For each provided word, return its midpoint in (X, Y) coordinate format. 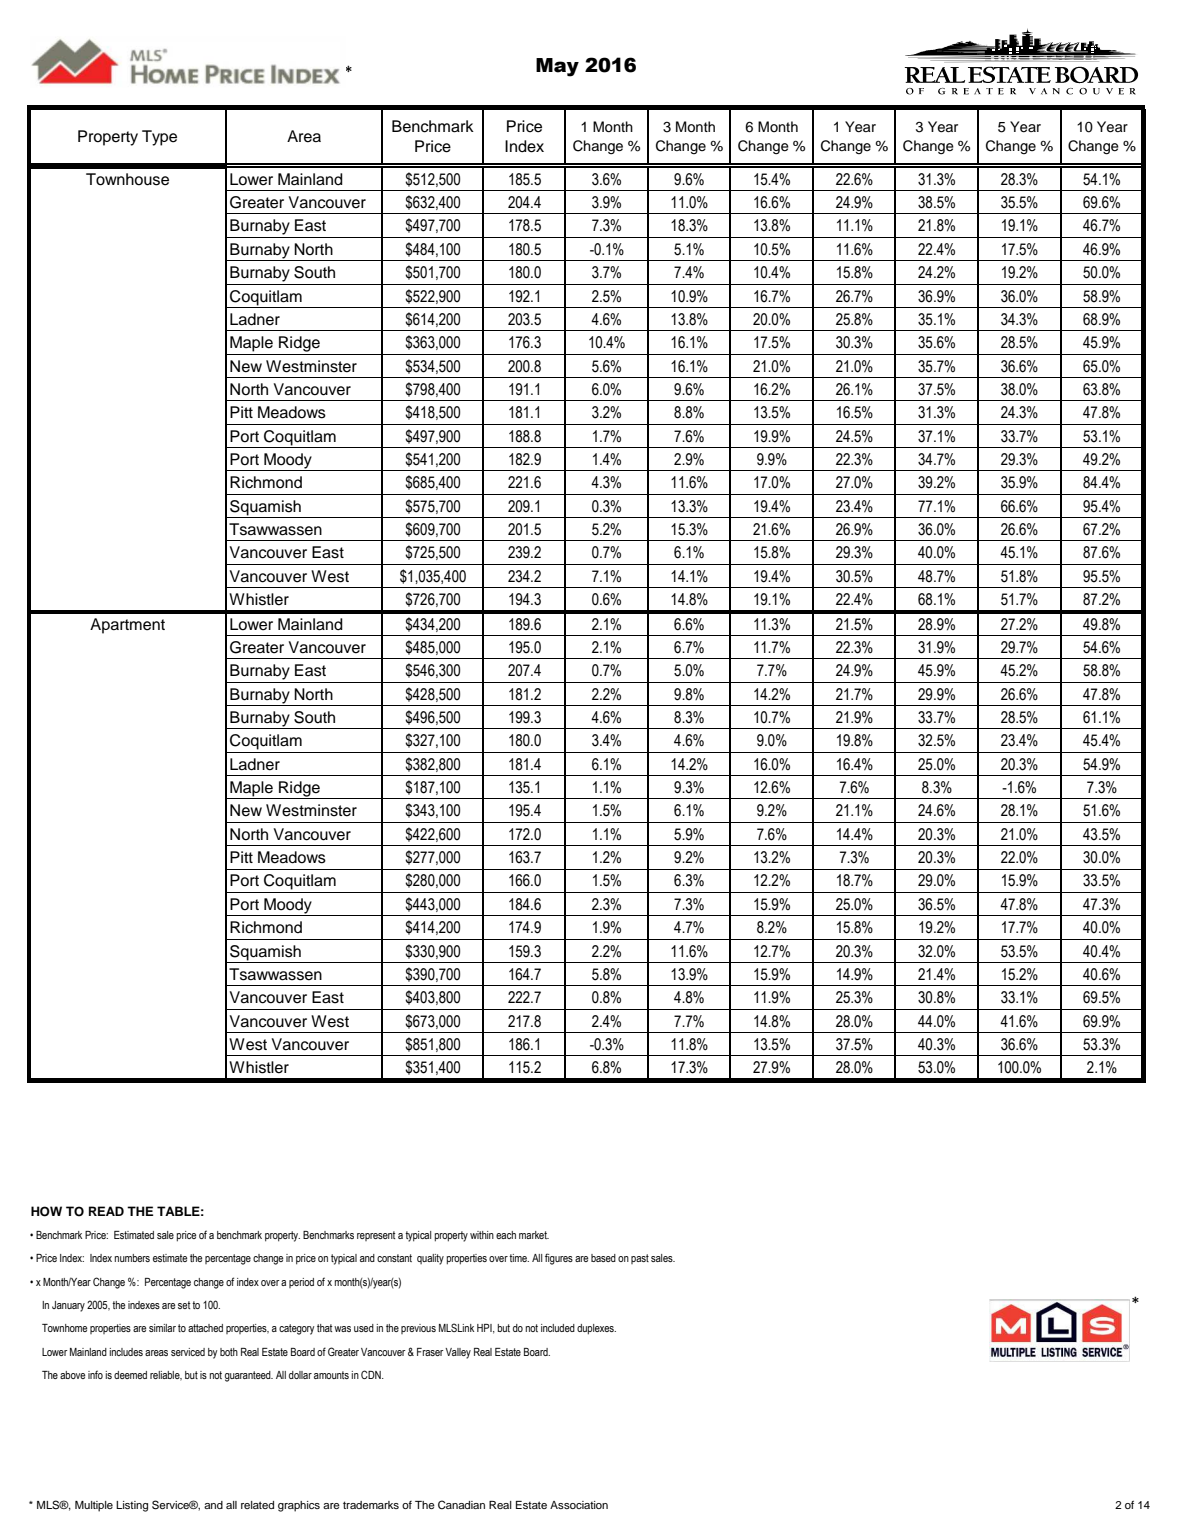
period (301, 1283)
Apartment (127, 626)
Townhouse (127, 179)
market (534, 1235)
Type (159, 138)
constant (394, 1258)
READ (106, 1211)
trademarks (371, 1505)
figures (559, 1259)
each (506, 1235)
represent (376, 1236)
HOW (46, 1211)
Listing (132, 1506)
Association (579, 1505)
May (557, 67)
